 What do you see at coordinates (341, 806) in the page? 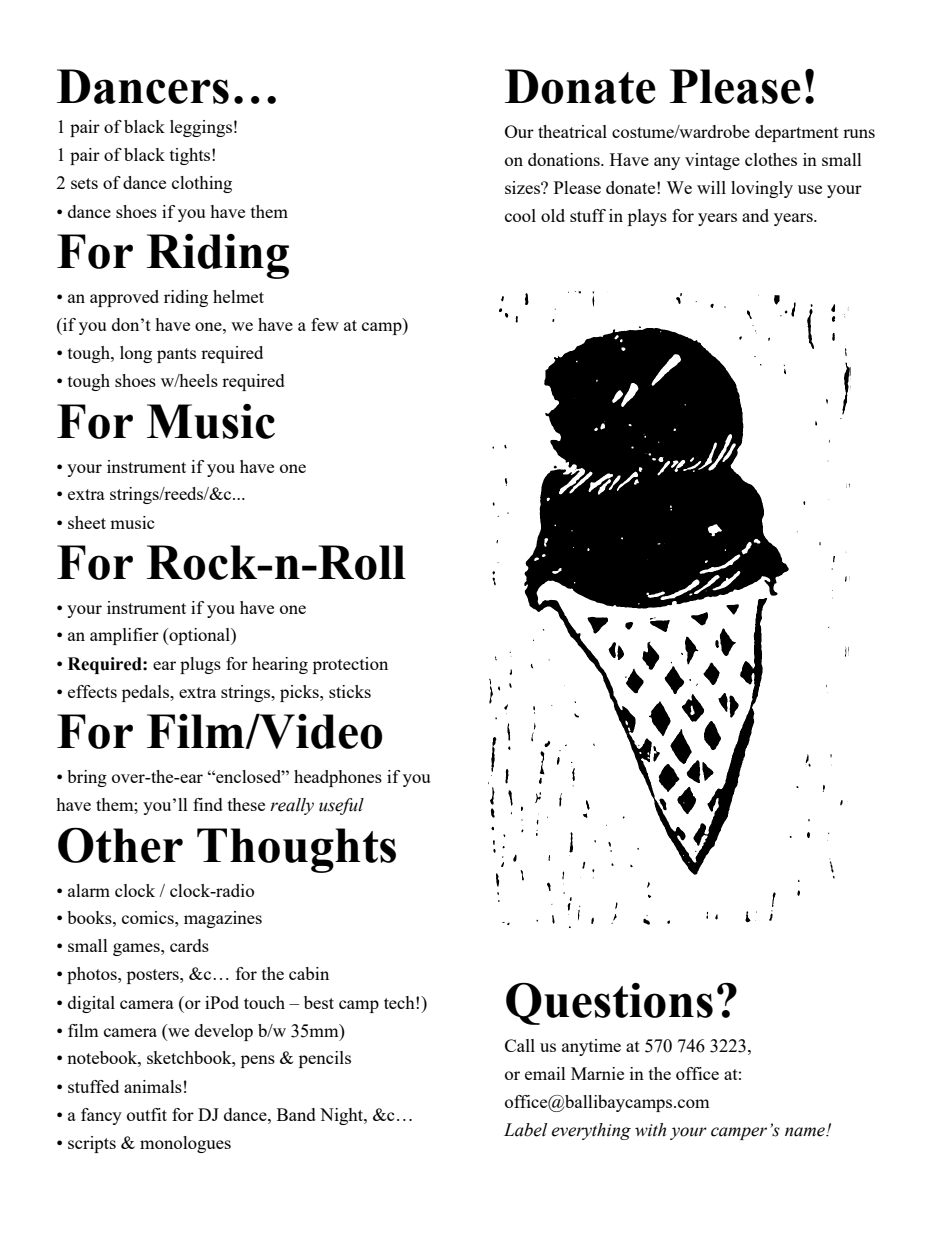
I see `useful` at bounding box center [341, 806].
